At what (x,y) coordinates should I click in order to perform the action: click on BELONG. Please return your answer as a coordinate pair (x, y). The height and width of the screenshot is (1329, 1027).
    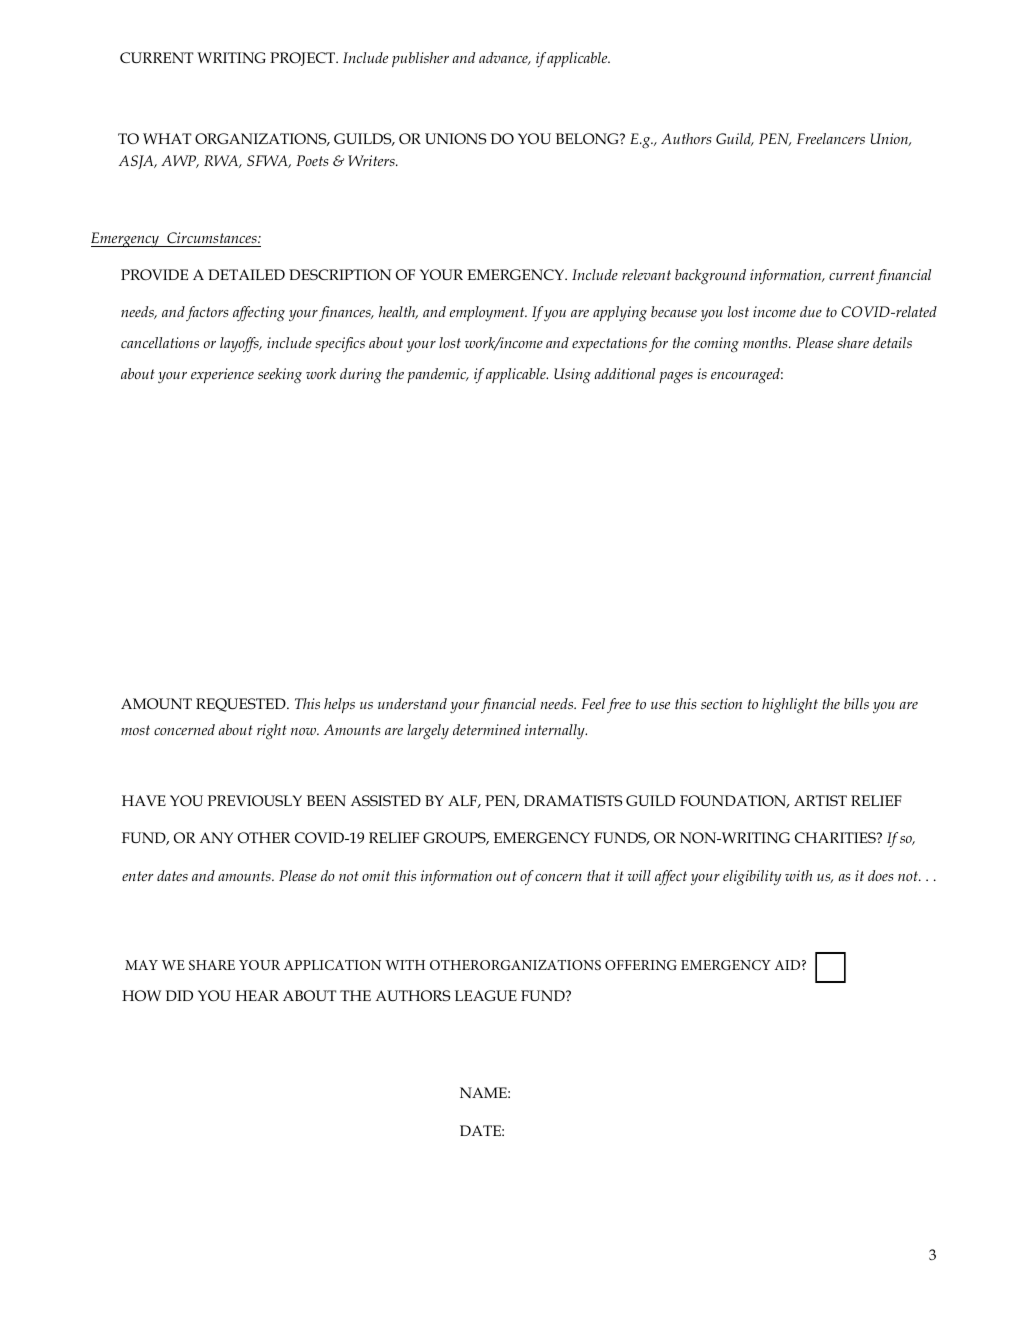
    Looking at the image, I should click on (588, 138).
